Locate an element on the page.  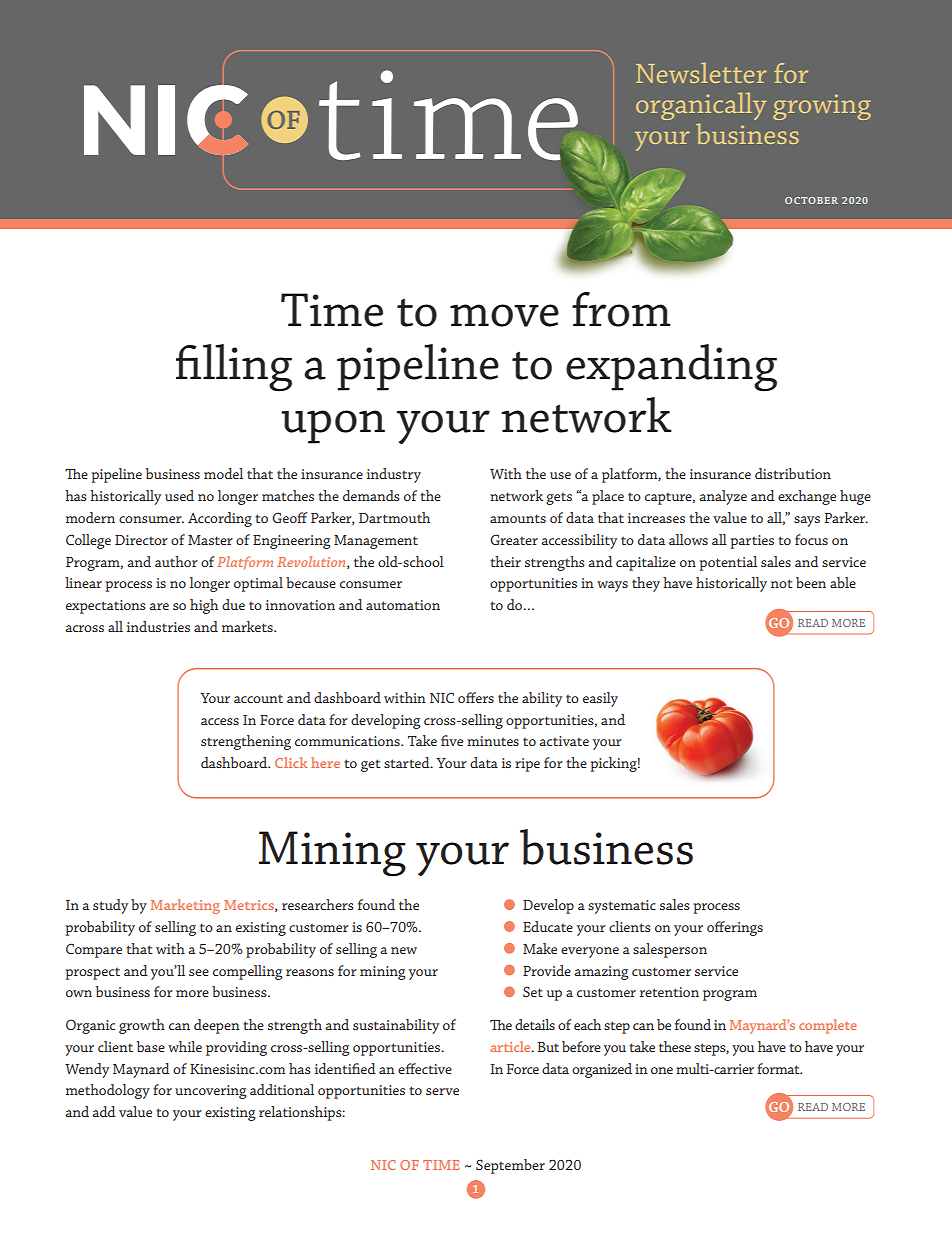
industries is located at coordinates (158, 626).
